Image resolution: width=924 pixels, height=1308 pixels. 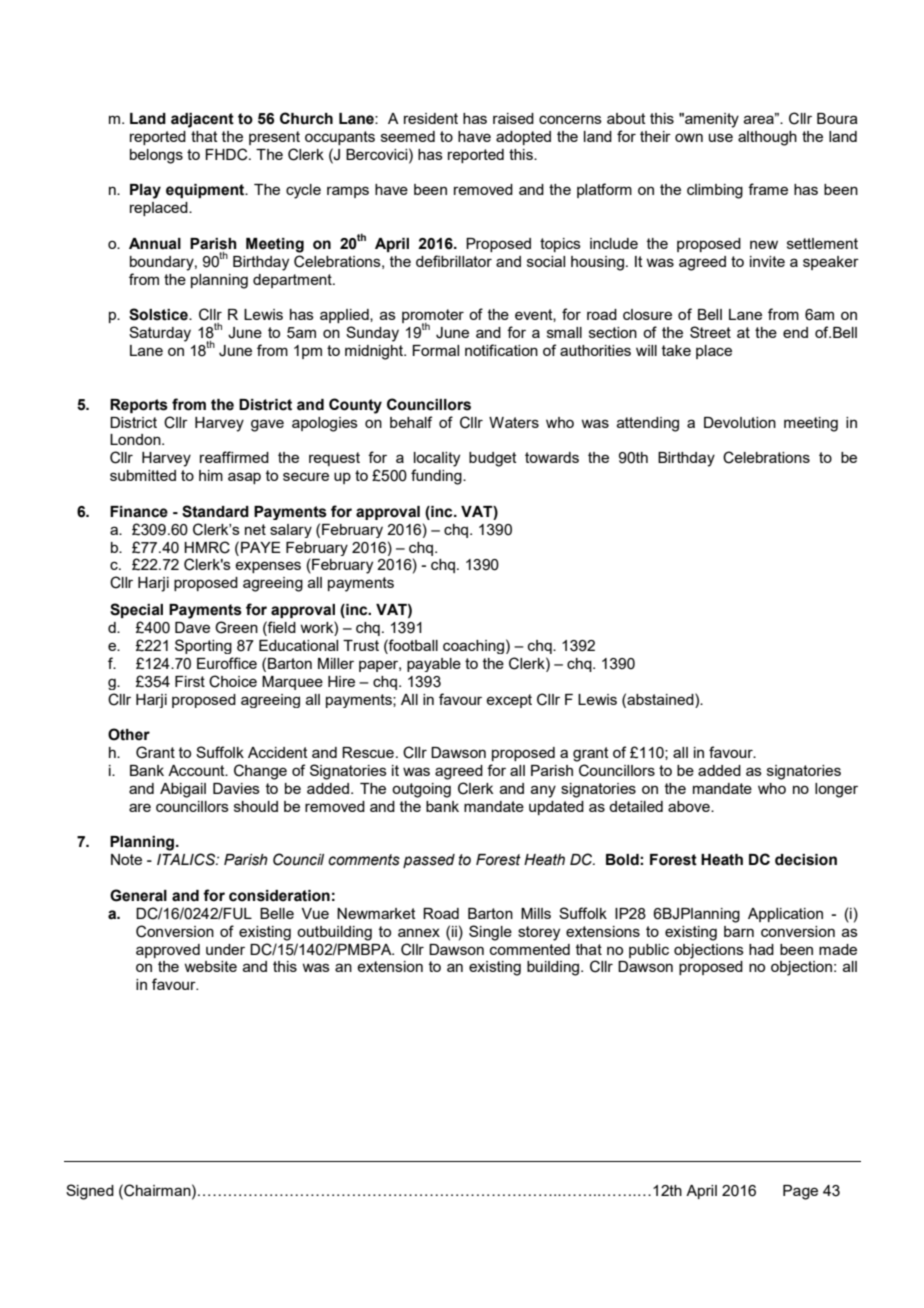 What do you see at coordinates (836, 790) in the screenshot?
I see `longer` at bounding box center [836, 790].
